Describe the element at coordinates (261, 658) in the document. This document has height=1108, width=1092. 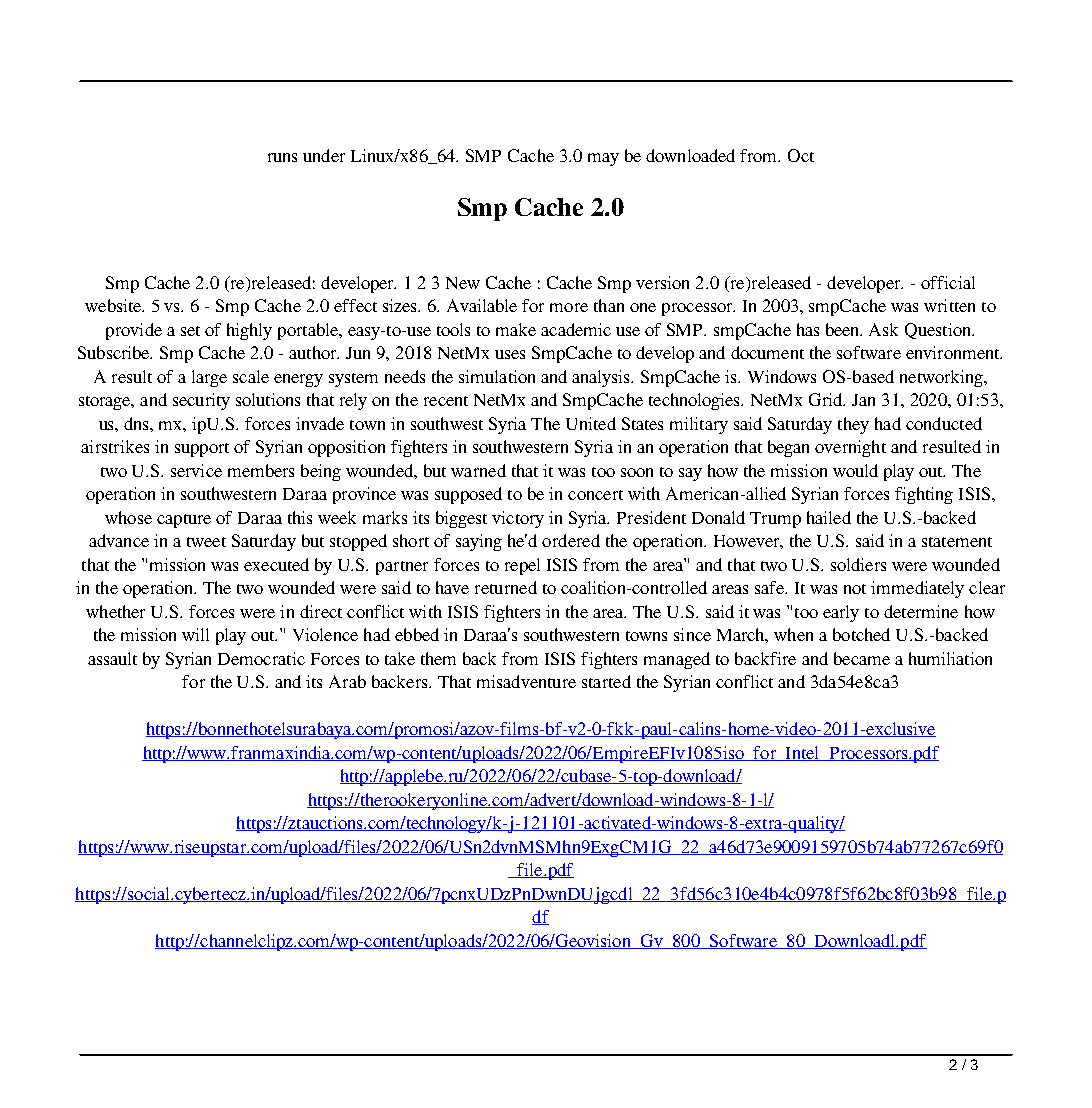
I see `Democratic` at that location.
